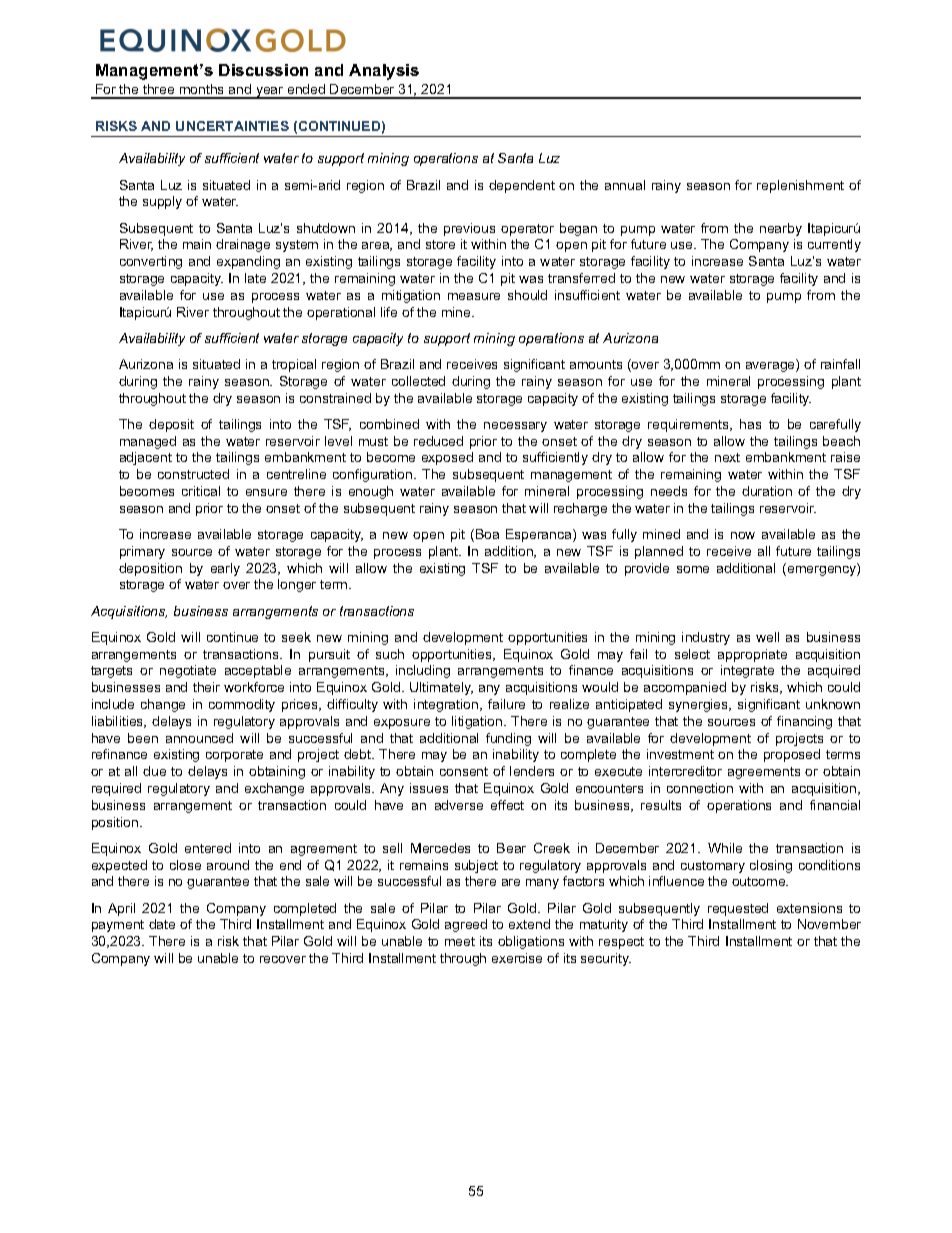 The image size is (952, 1233). What do you see at coordinates (834, 245) in the screenshot?
I see `currently` at bounding box center [834, 245].
